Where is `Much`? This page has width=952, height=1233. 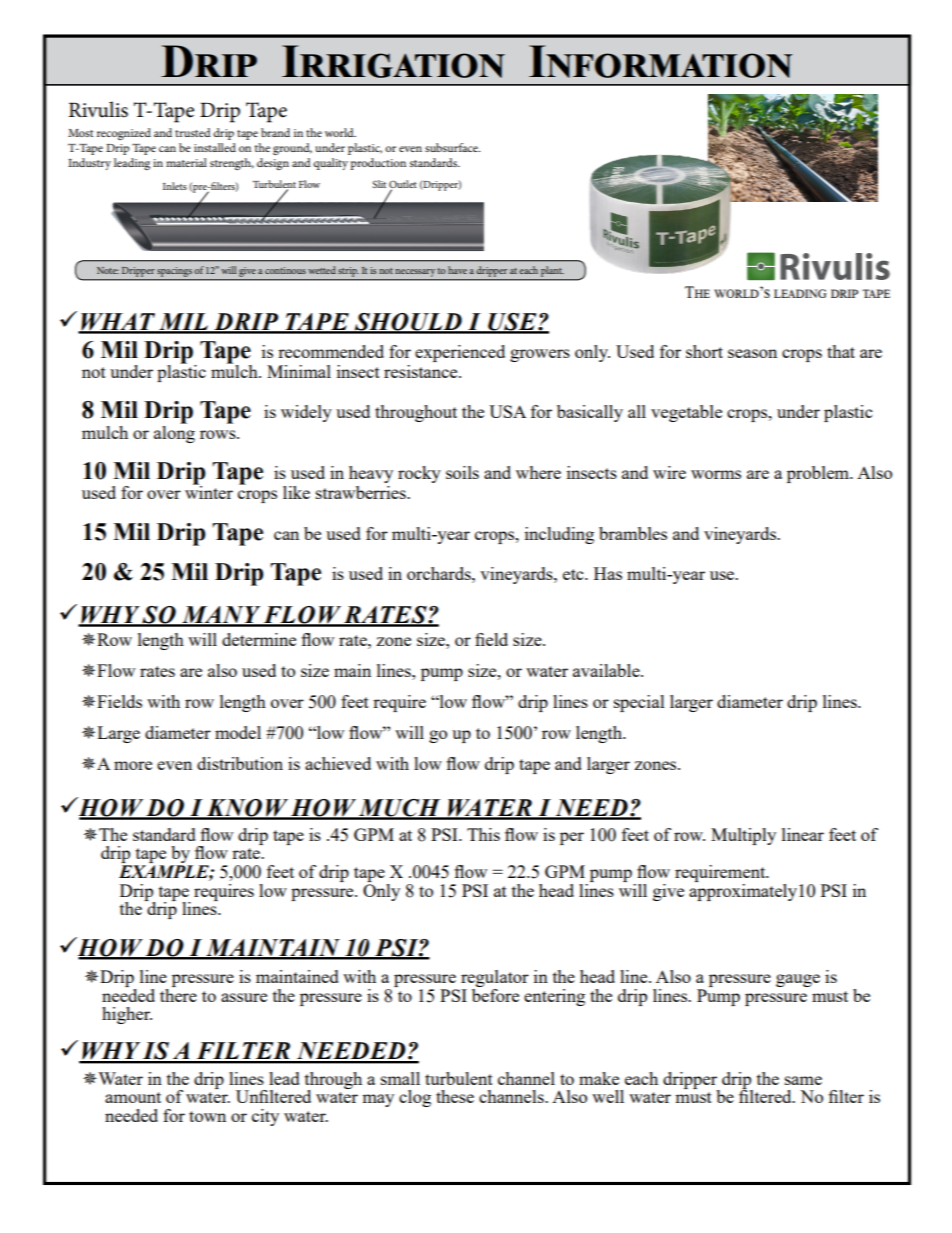
Much is located at coordinates (400, 809).
